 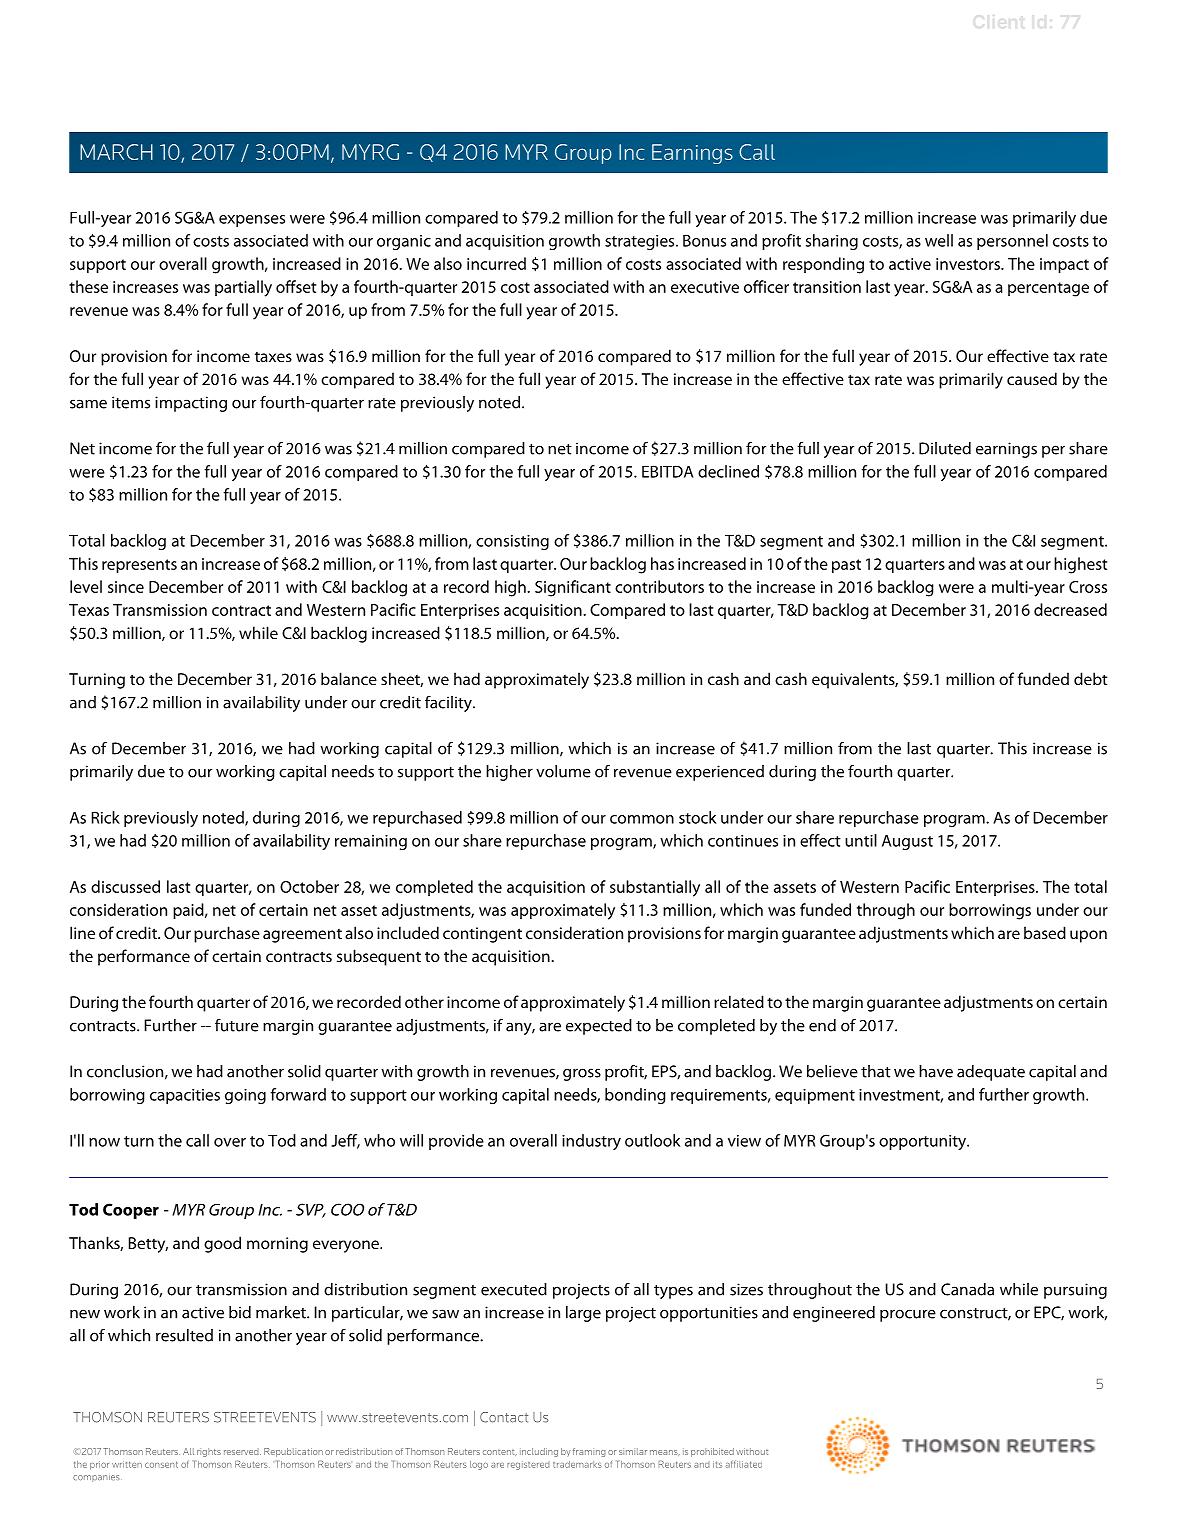 What do you see at coordinates (939, 240) in the screenshot?
I see `well` at bounding box center [939, 240].
